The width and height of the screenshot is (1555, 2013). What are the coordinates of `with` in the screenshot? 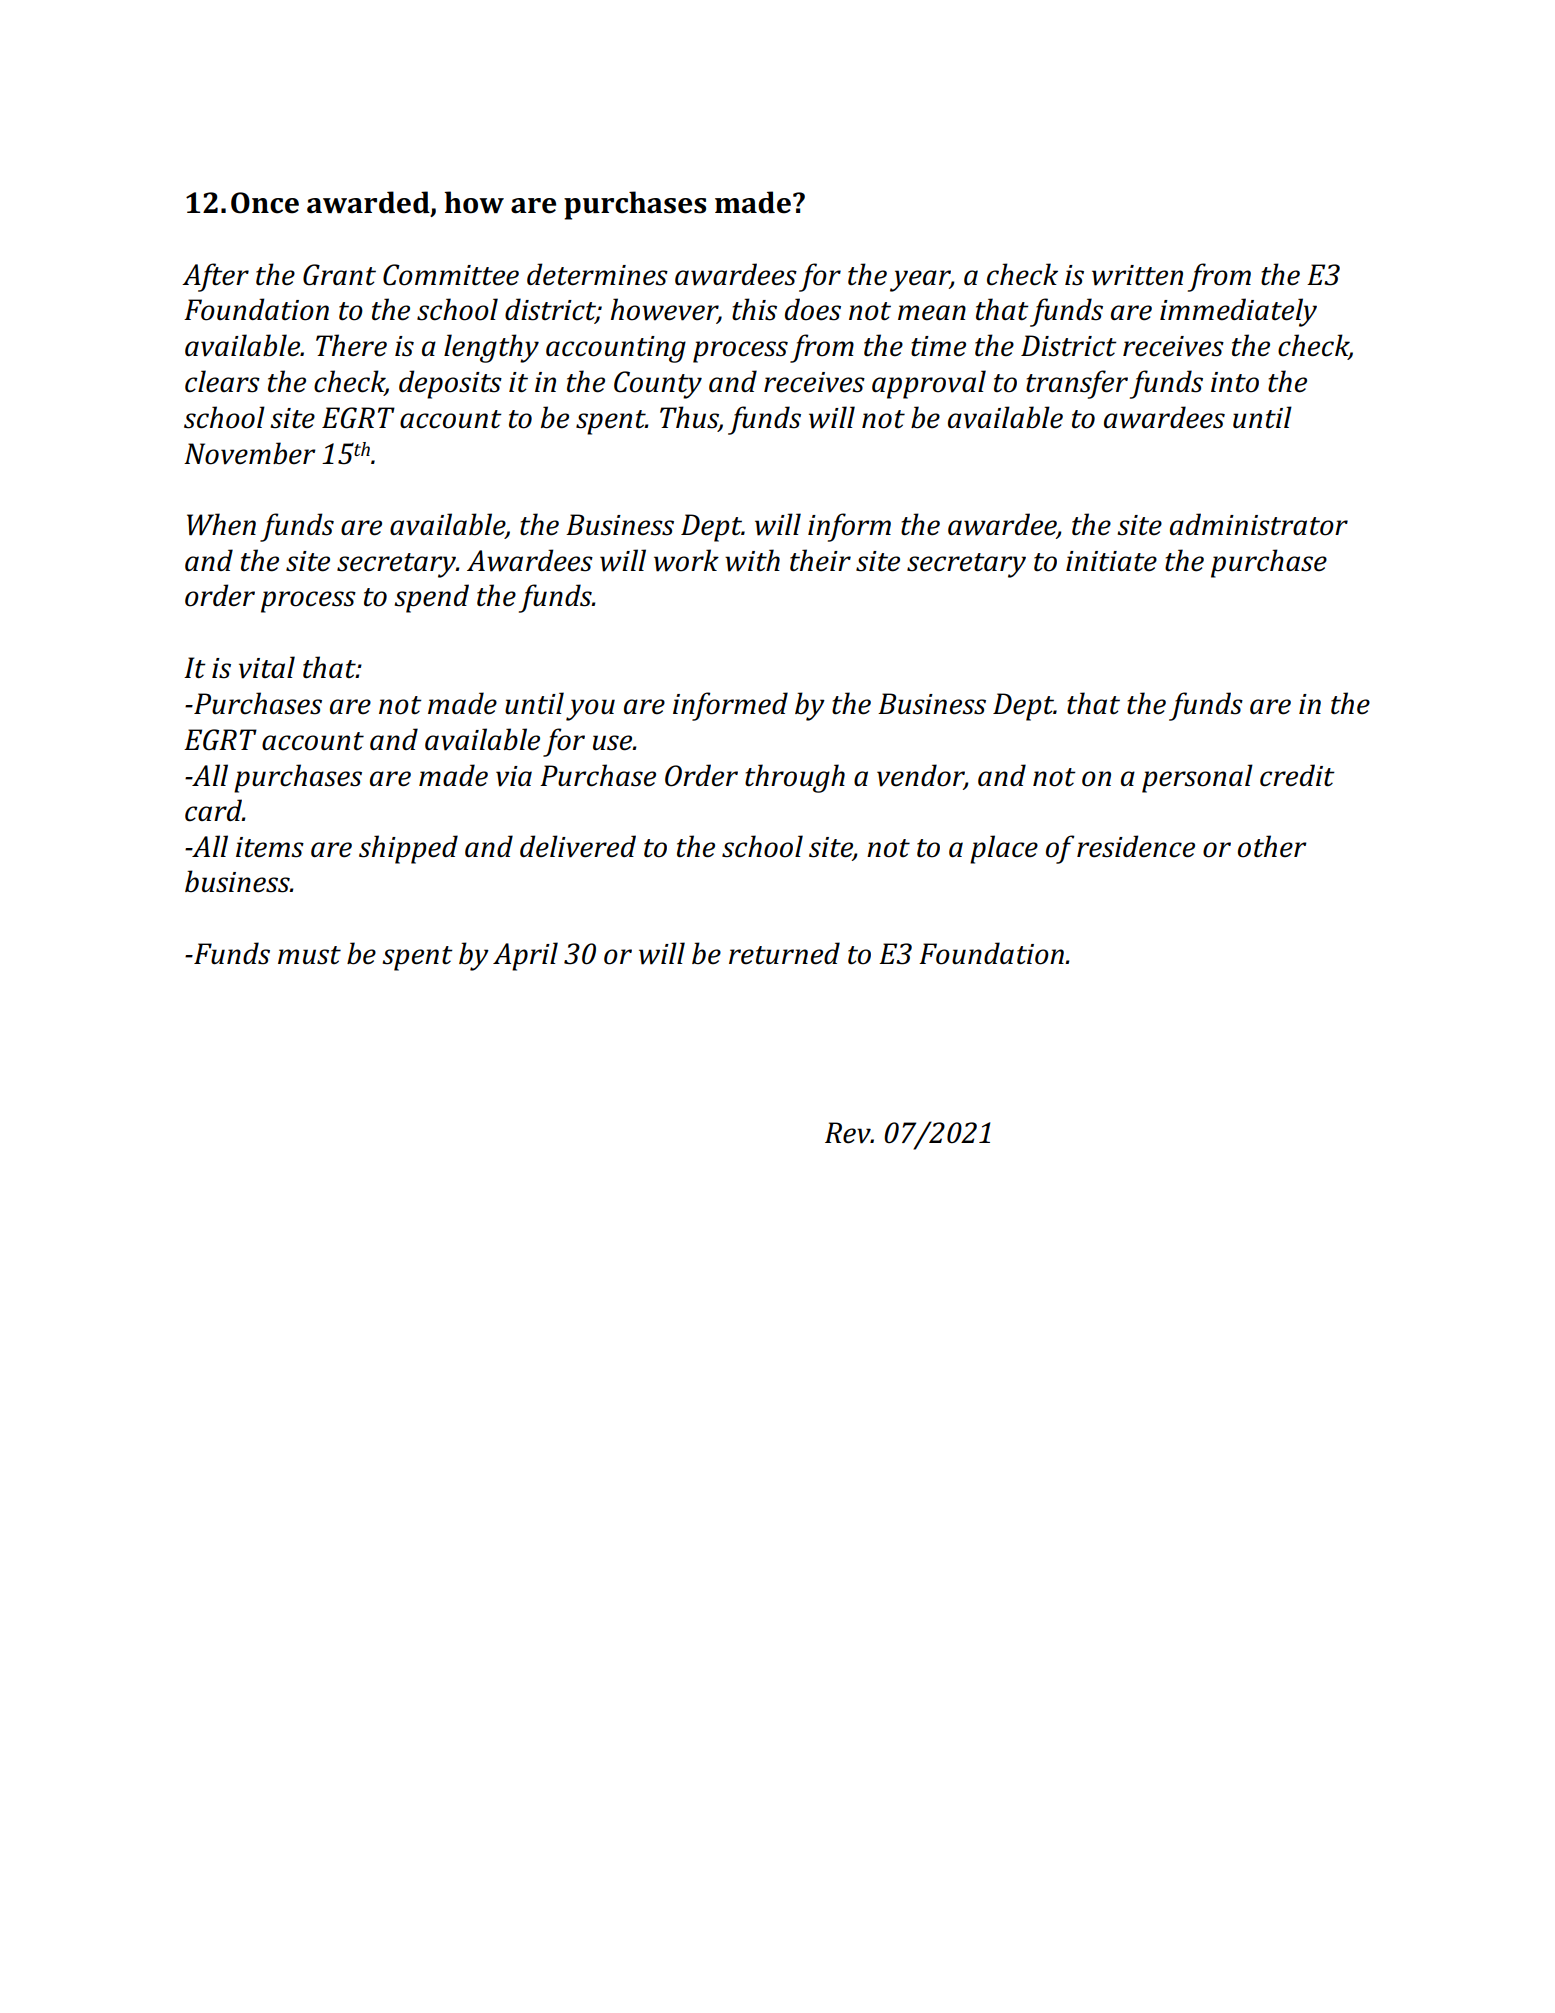 It's located at (752, 560).
